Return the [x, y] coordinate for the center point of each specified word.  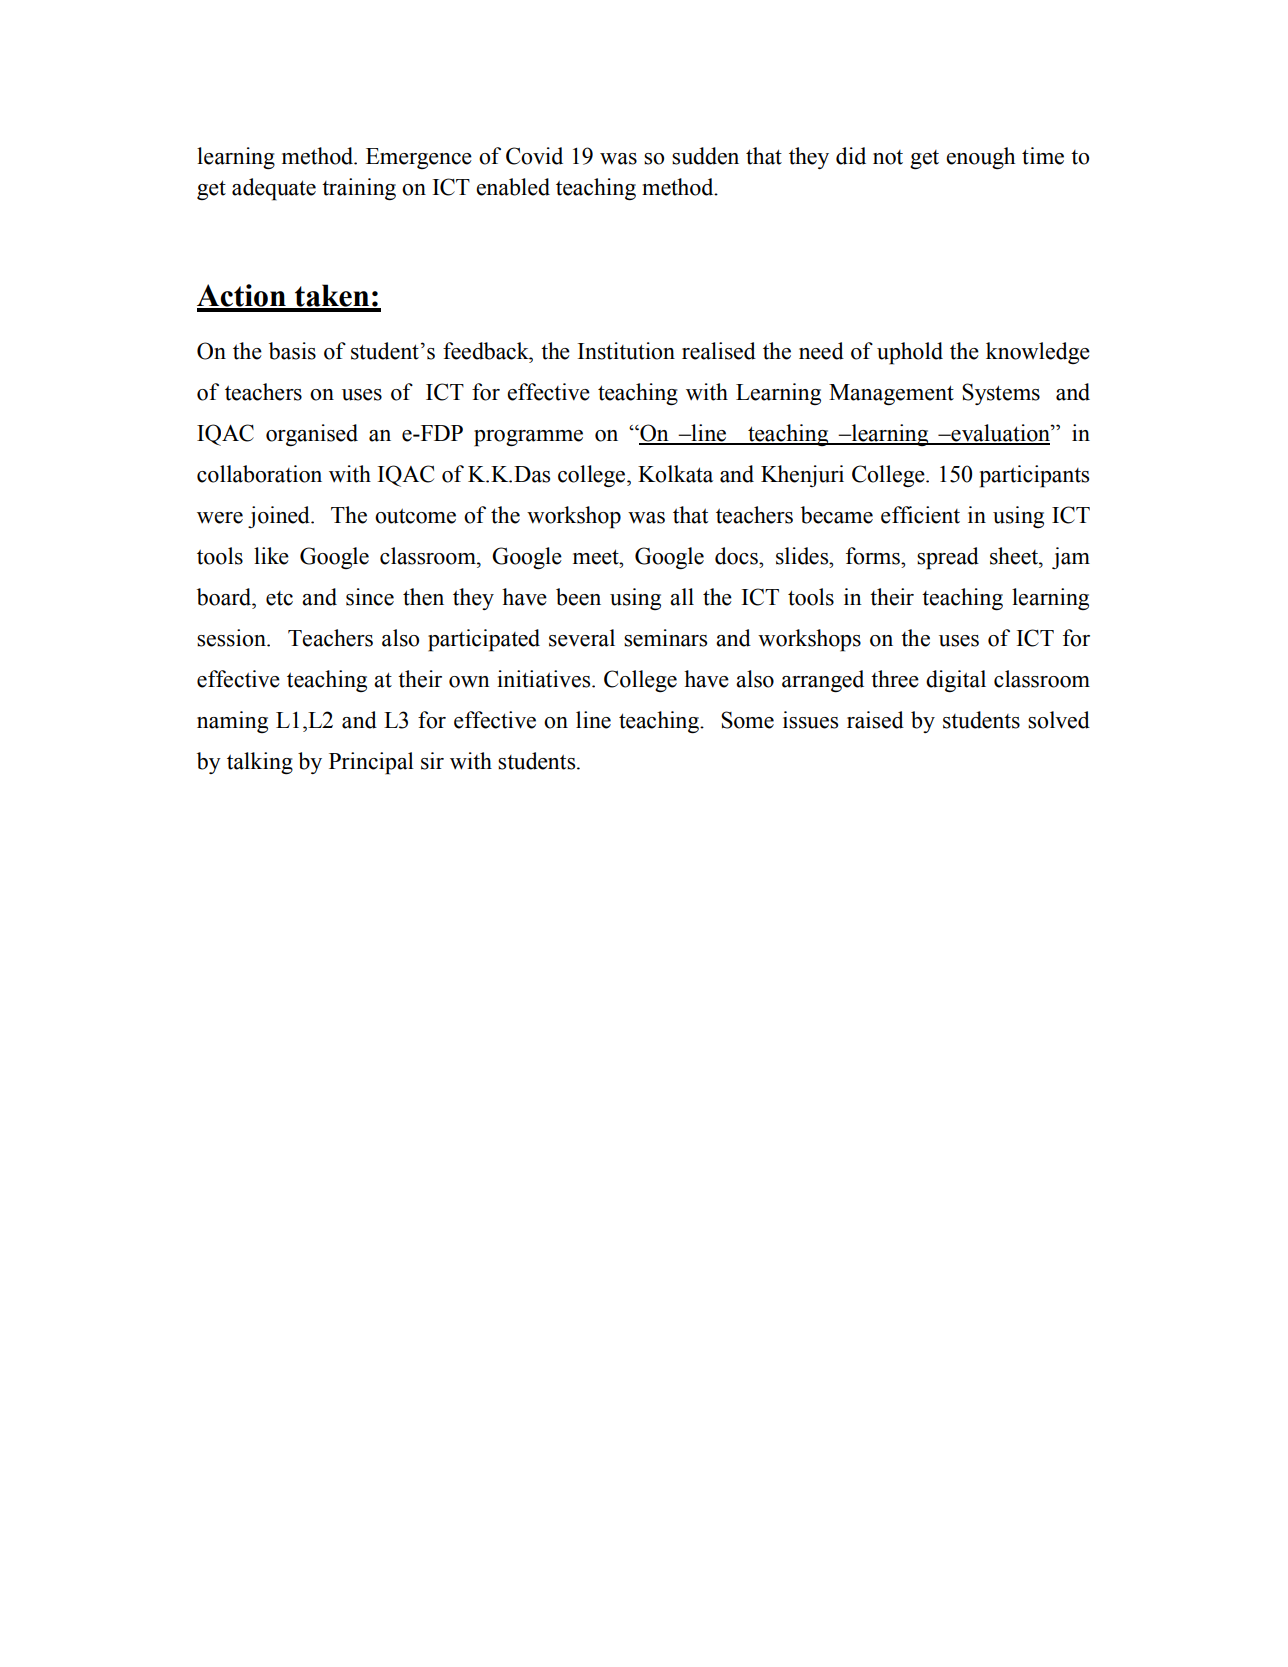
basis [292, 351]
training [359, 189]
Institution [626, 351]
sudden [705, 156]
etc [279, 598]
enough [980, 158]
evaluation [1000, 434]
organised [312, 435]
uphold [910, 353]
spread [948, 558]
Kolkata [675, 474]
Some [747, 720]
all [682, 597]
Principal [371, 763]
